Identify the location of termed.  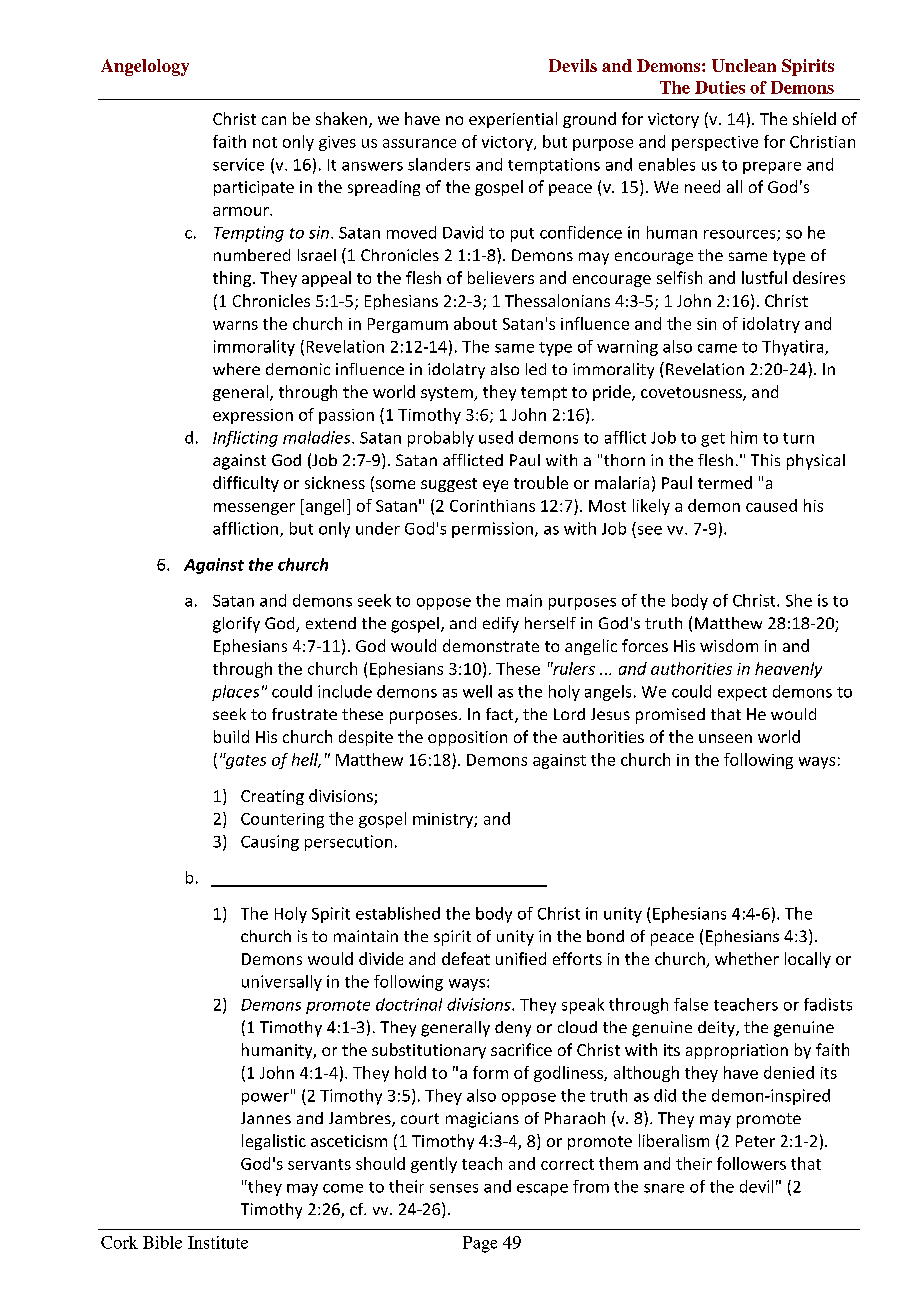
(725, 482).
